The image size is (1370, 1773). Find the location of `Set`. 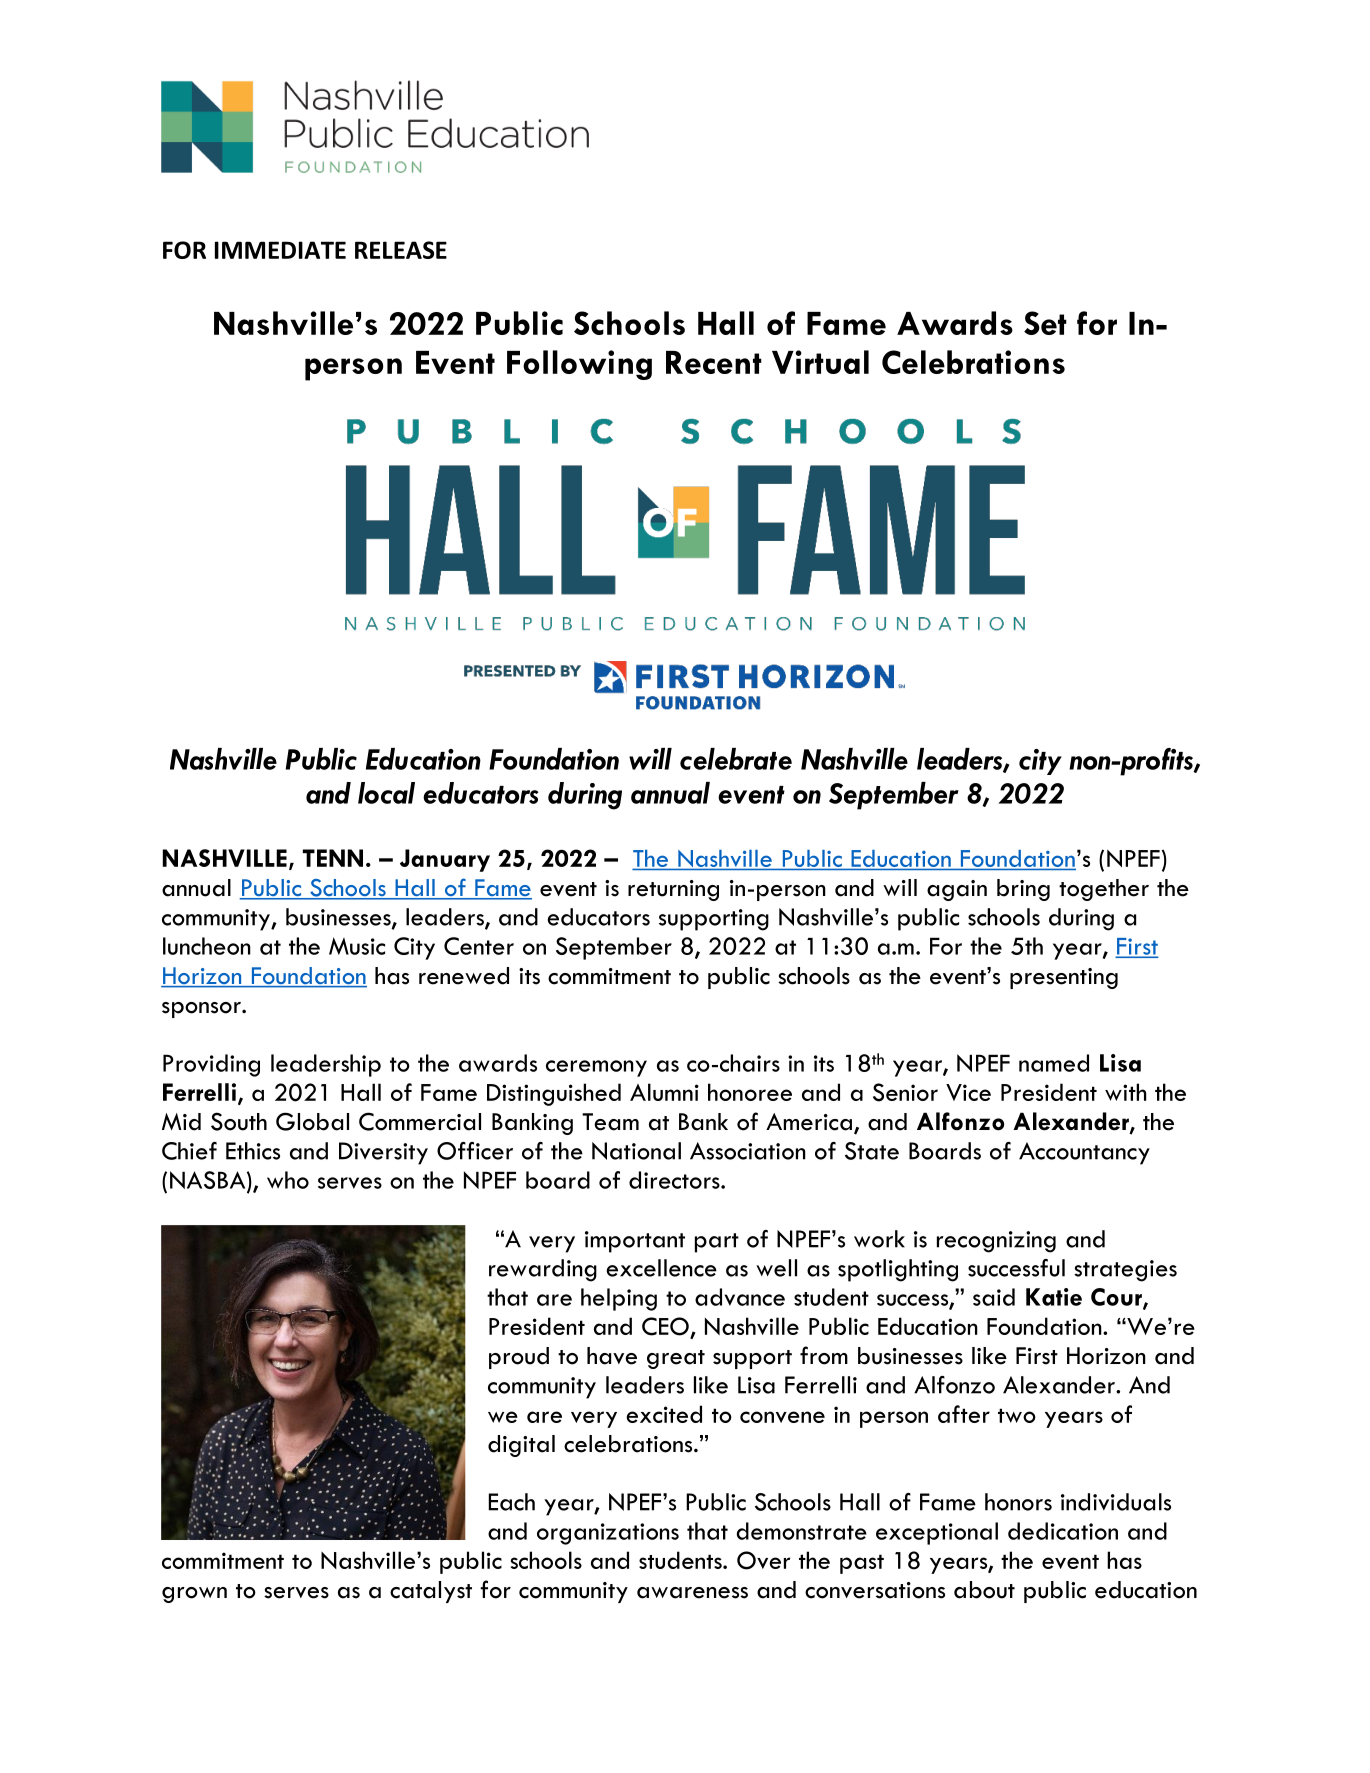

Set is located at coordinates (1045, 323).
